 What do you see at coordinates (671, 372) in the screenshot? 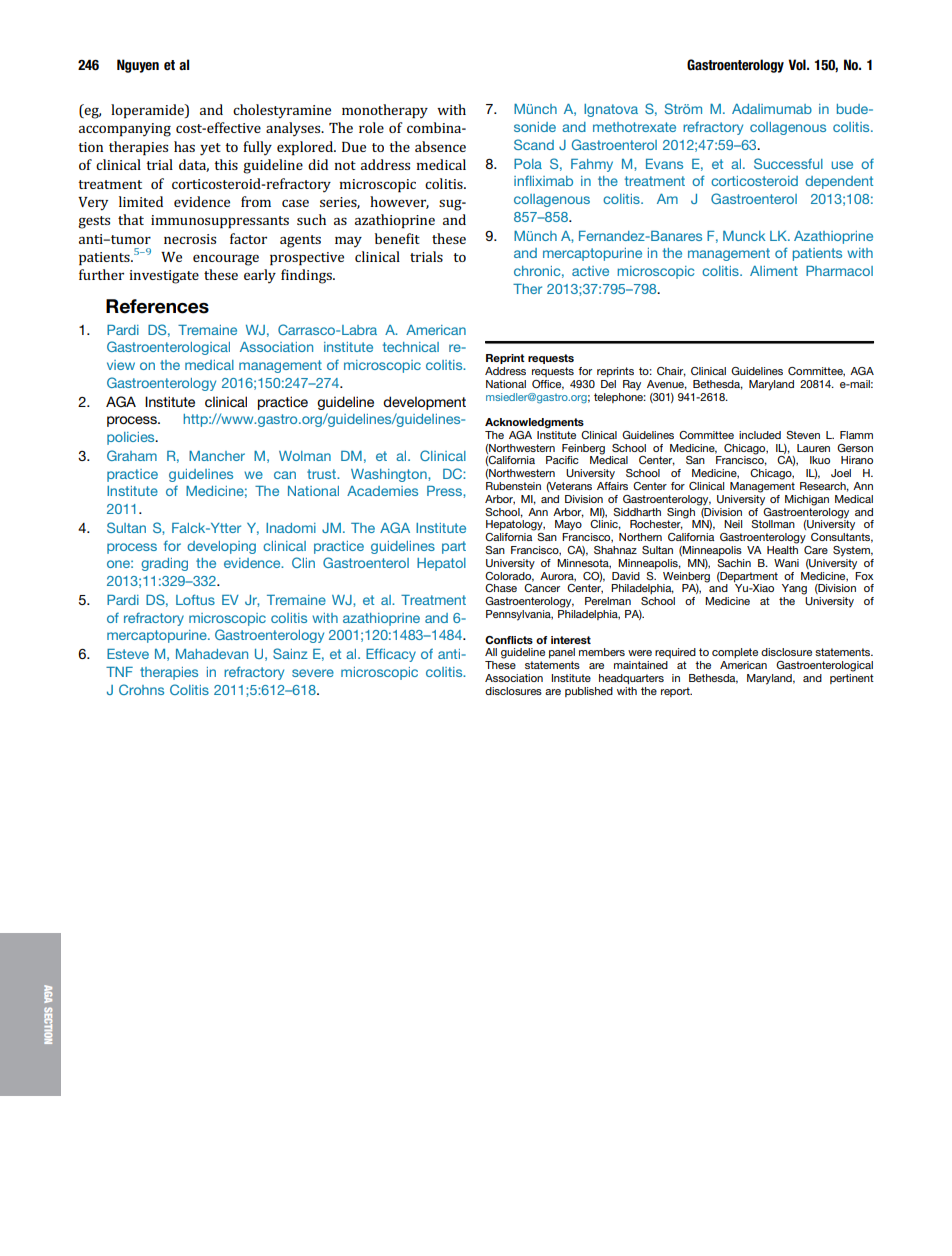
I see `Chair` at bounding box center [671, 372].
